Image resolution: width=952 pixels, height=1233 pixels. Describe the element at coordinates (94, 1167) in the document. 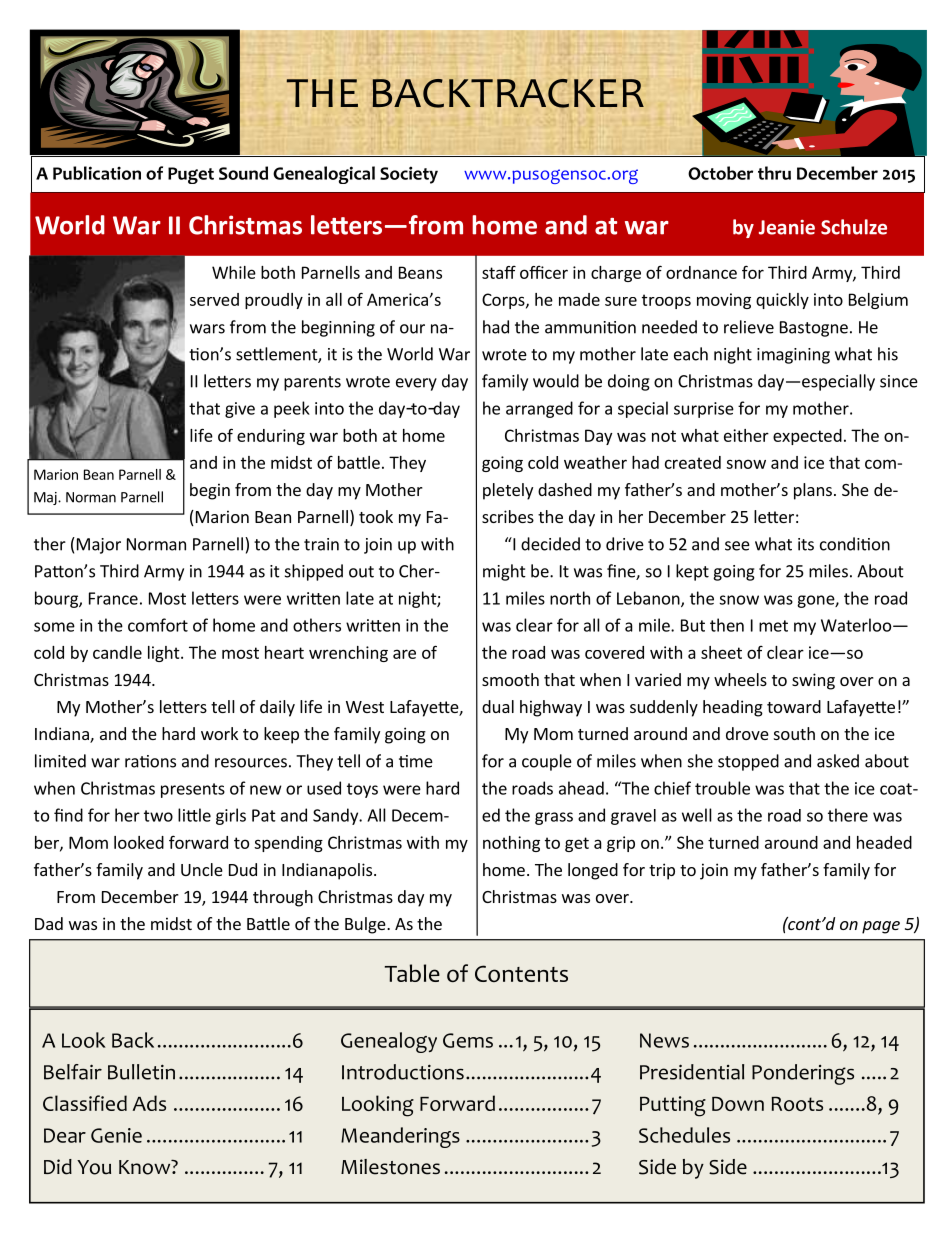

I see `You` at that location.
